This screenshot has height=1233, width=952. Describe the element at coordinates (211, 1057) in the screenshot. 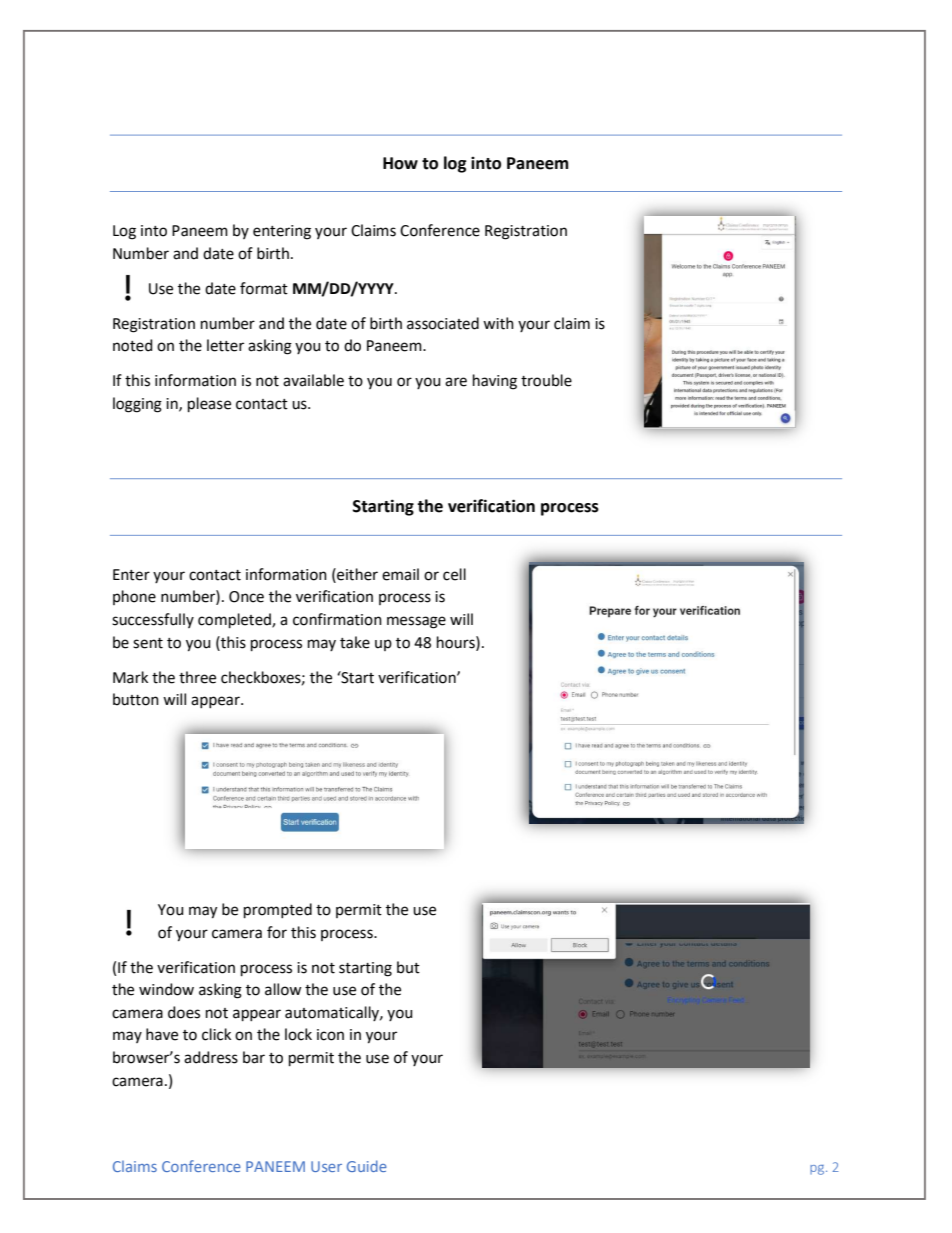

I see `address` at that location.
